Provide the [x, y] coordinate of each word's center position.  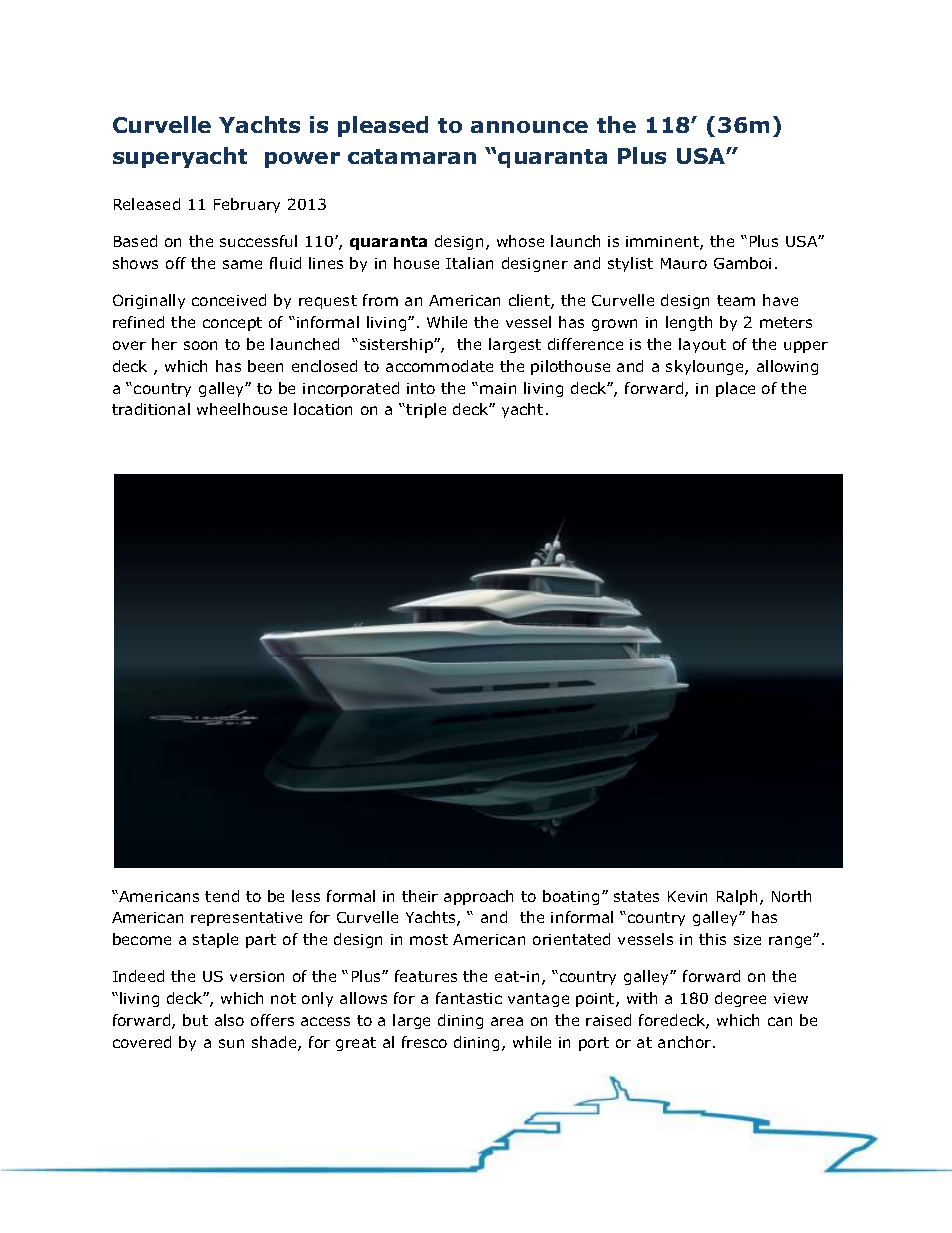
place [735, 389]
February [247, 205]
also [229, 1020]
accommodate [439, 366]
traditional [151, 409]
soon [200, 345]
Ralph [737, 897]
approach [478, 897]
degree [740, 999]
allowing [787, 367]
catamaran [412, 156]
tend [222, 896]
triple [426, 410]
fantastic [469, 998]
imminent [663, 243]
